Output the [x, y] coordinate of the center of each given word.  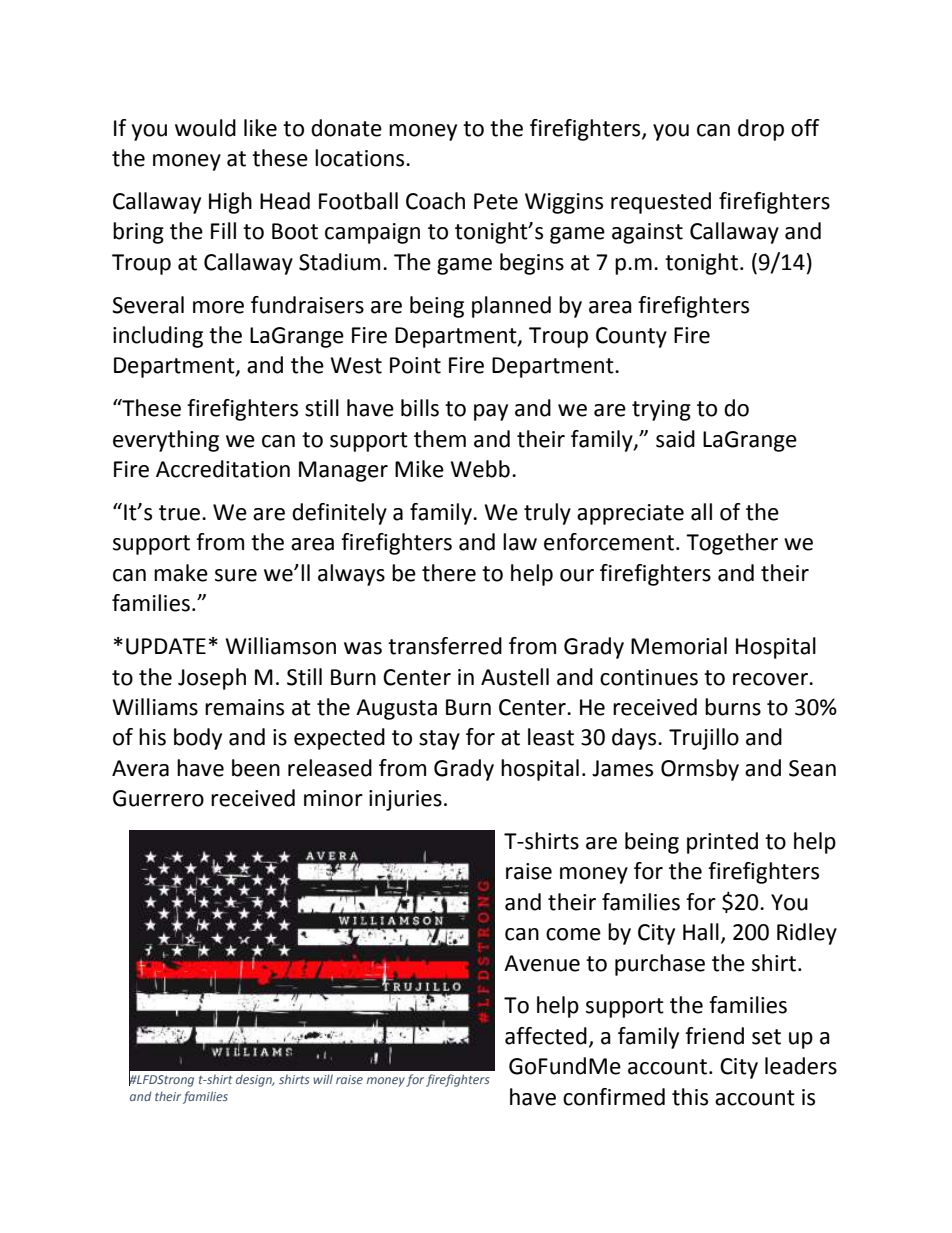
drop [761, 130]
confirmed [614, 1097]
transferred [445, 646]
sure [236, 575]
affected [546, 1036]
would [205, 128]
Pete [496, 201]
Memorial [679, 646]
